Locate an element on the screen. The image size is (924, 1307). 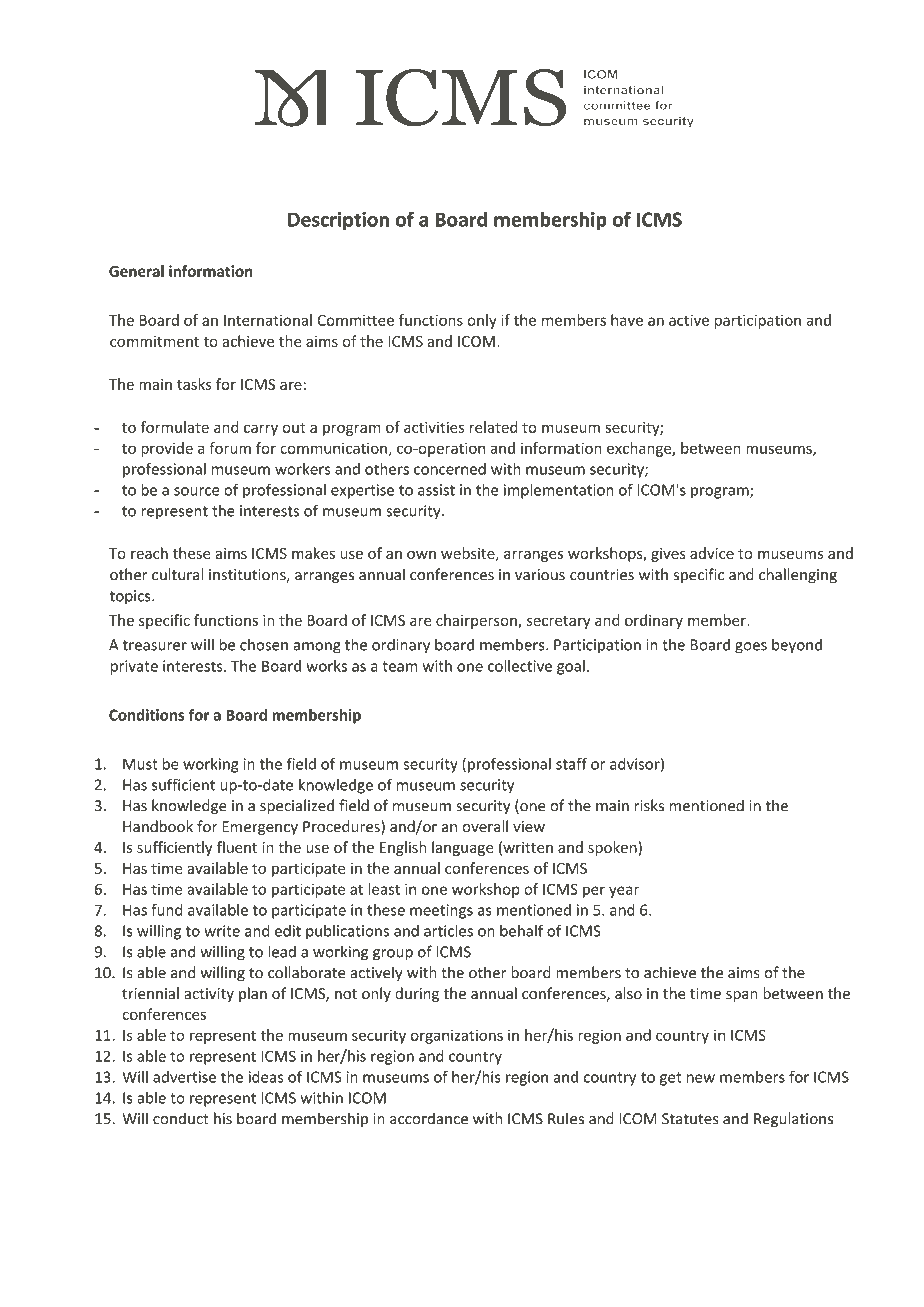
goes is located at coordinates (751, 648).
